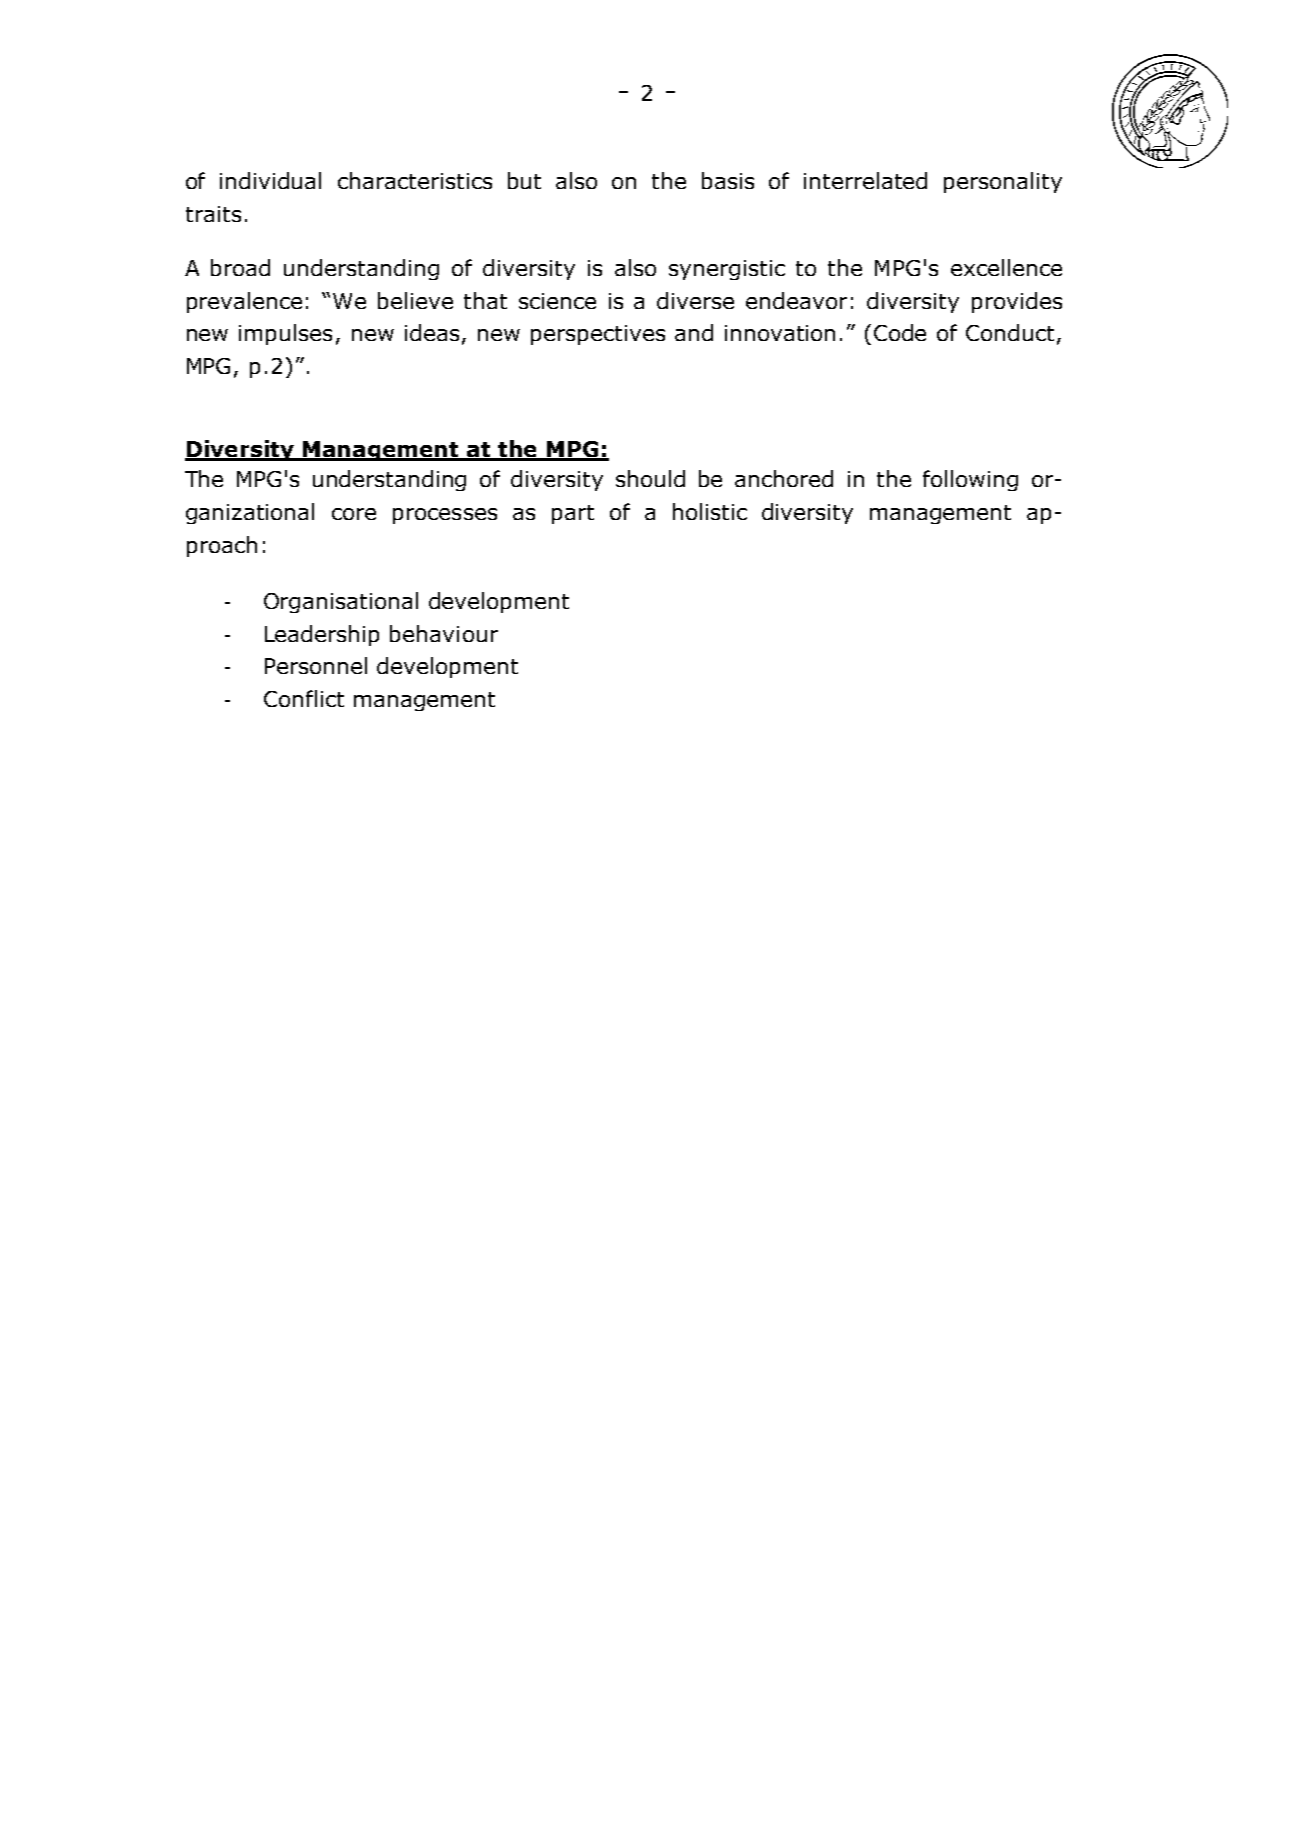  What do you see at coordinates (445, 516) in the screenshot?
I see `processes` at bounding box center [445, 516].
